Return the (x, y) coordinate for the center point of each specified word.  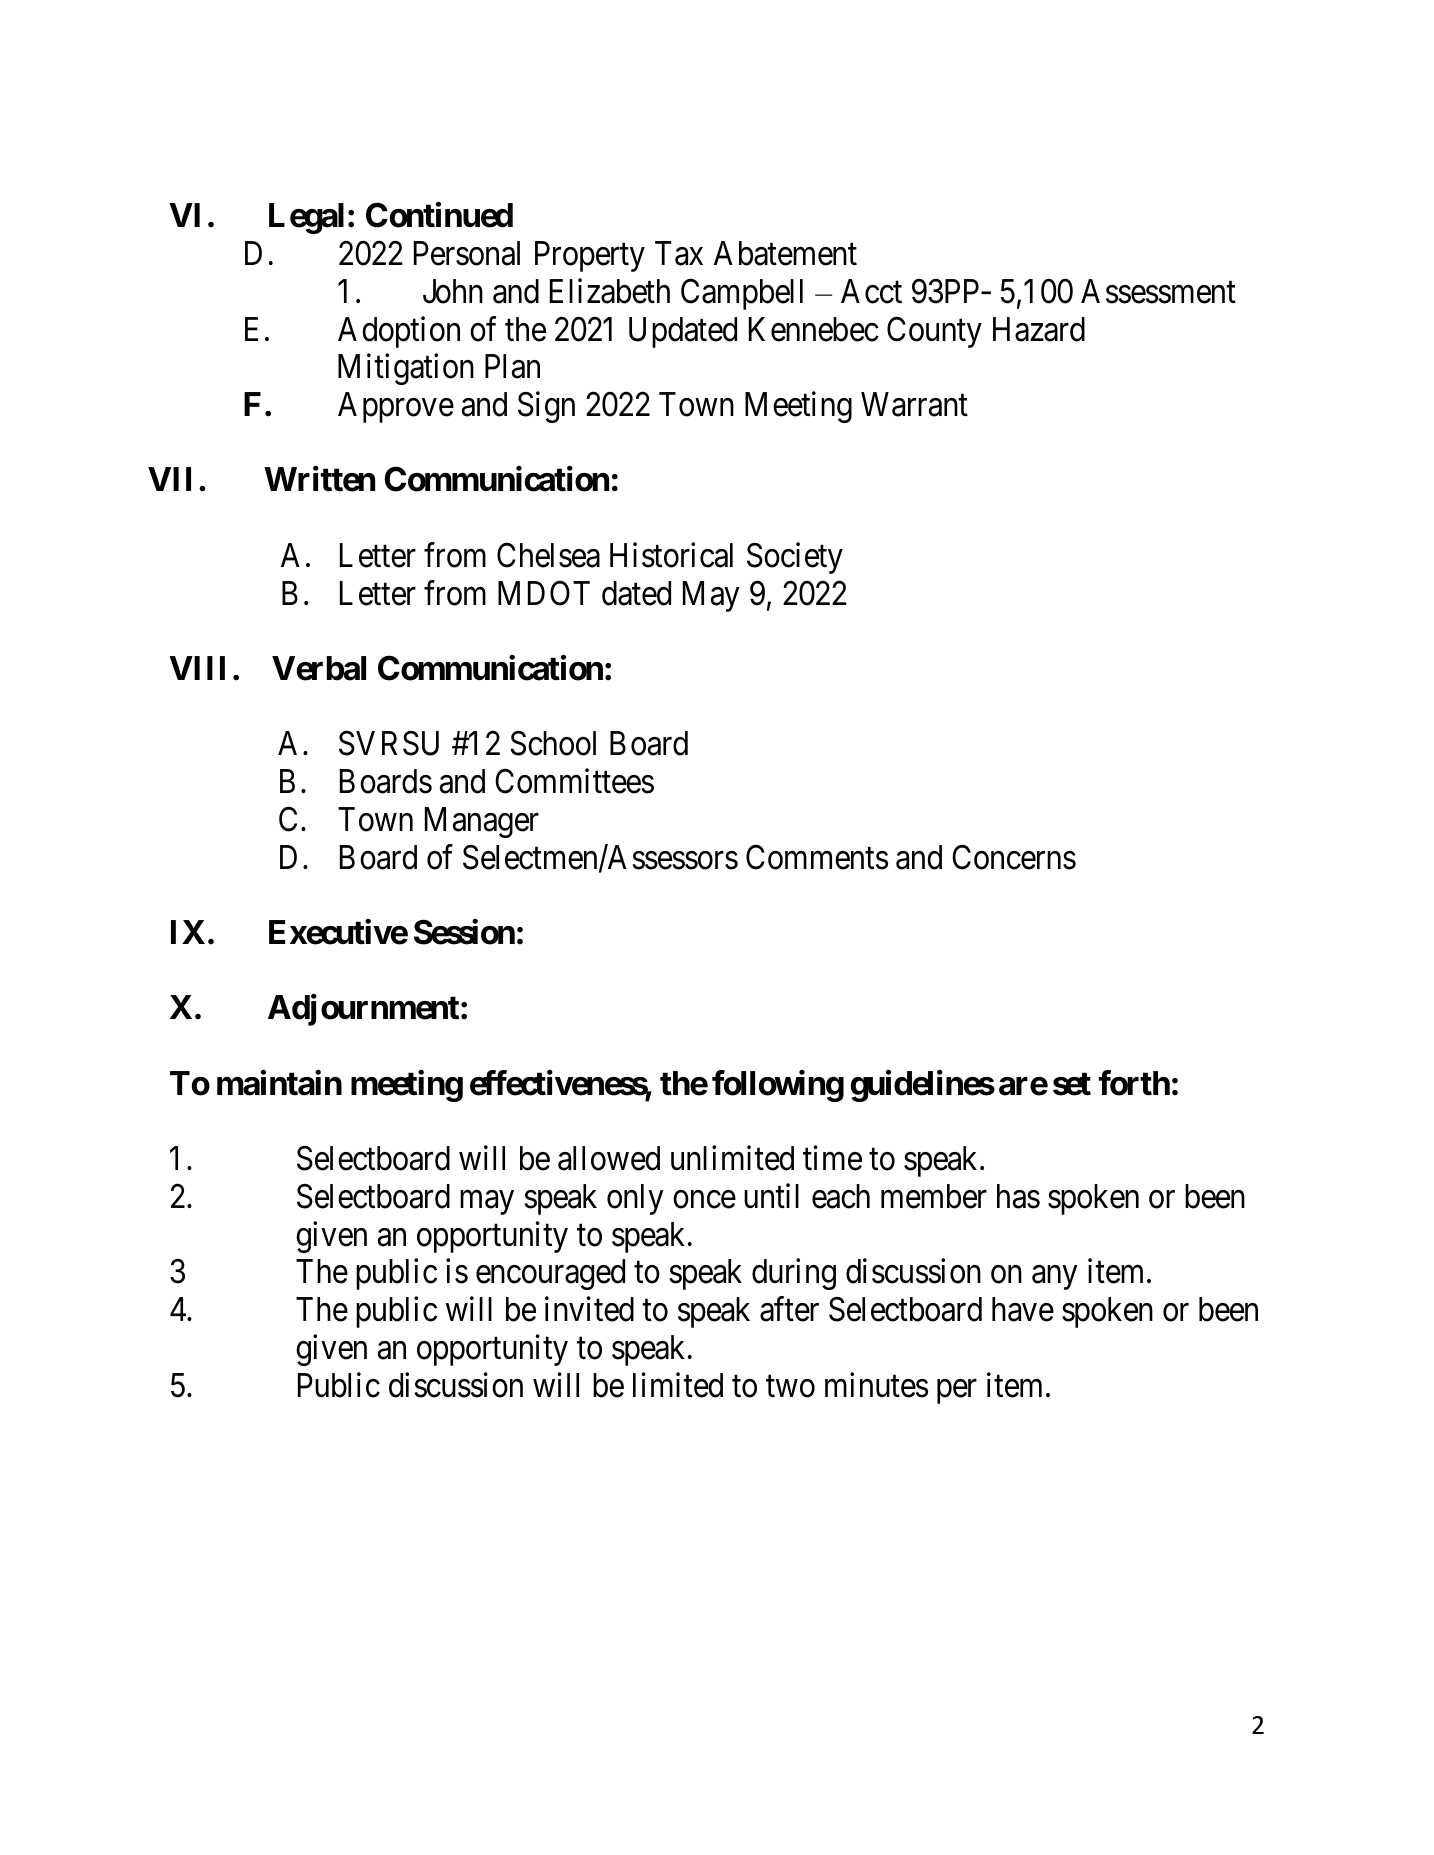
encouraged (550, 1274)
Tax (679, 253)
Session (464, 932)
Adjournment (363, 1010)
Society (795, 558)
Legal (306, 218)
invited (589, 1309)
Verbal (319, 668)
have (1023, 1309)
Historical (671, 555)
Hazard (1039, 329)
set (1072, 1084)
